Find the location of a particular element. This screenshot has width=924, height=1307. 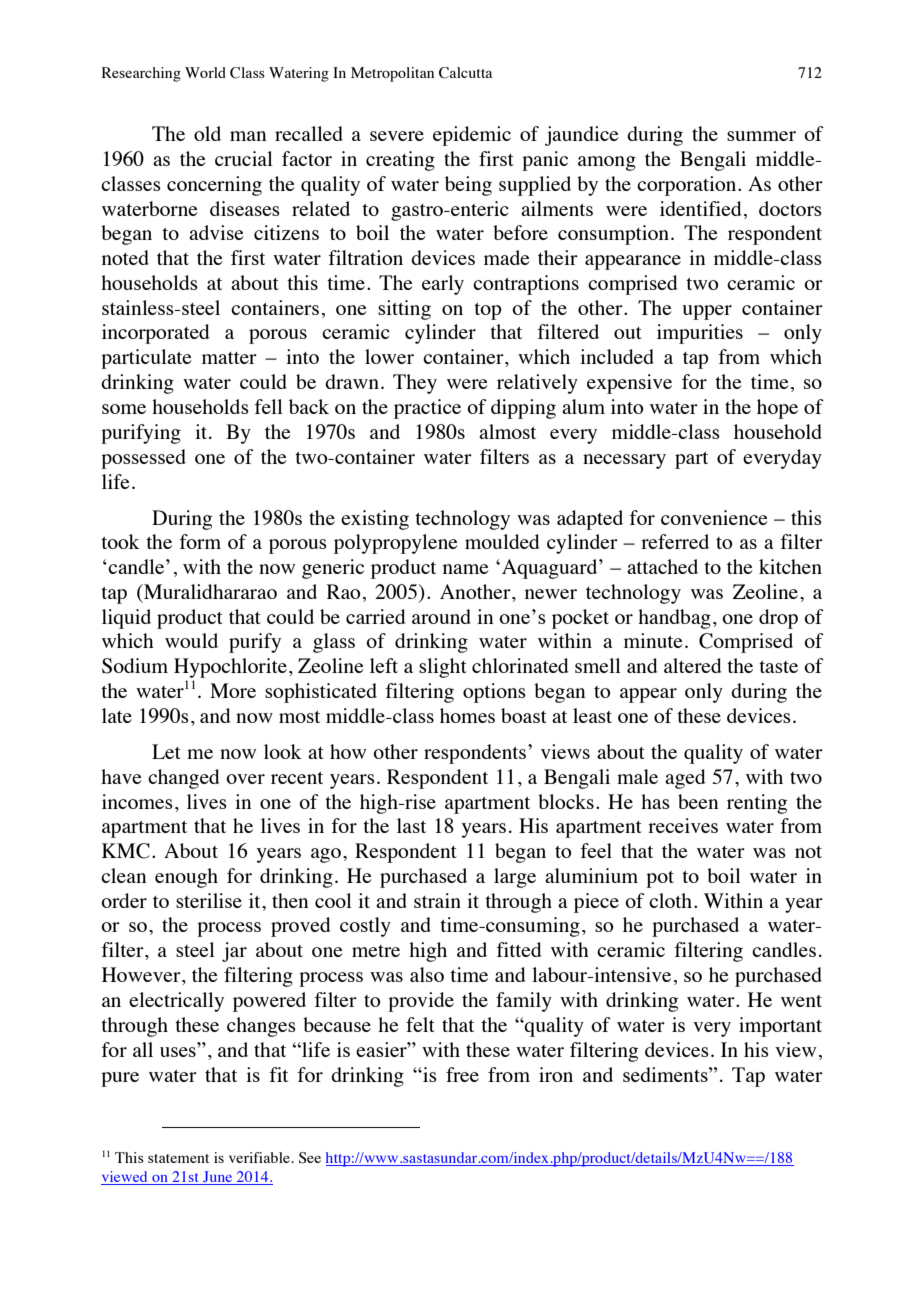

summer is located at coordinates (761, 136).
